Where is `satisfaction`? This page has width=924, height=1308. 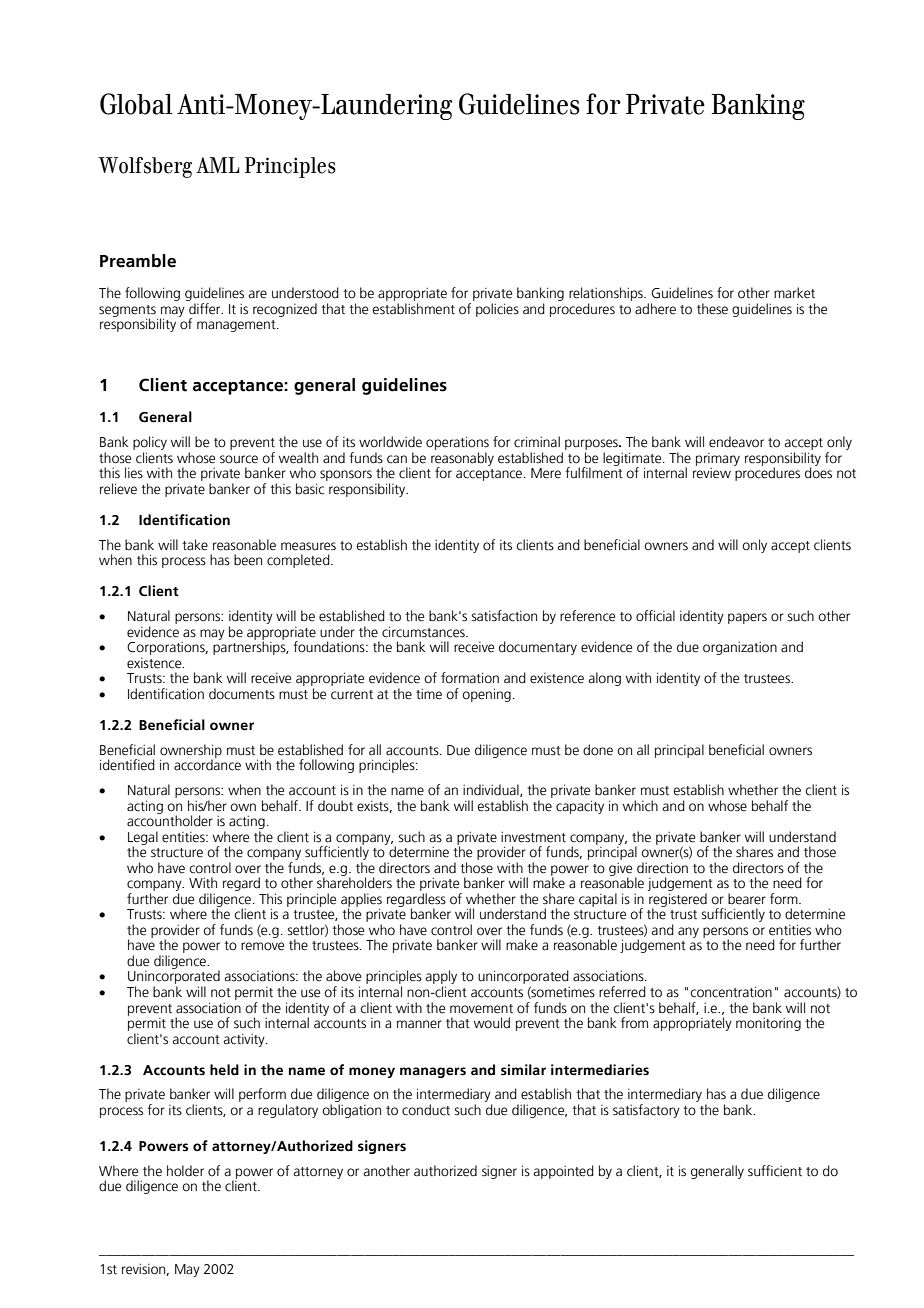 satisfaction is located at coordinates (504, 616).
